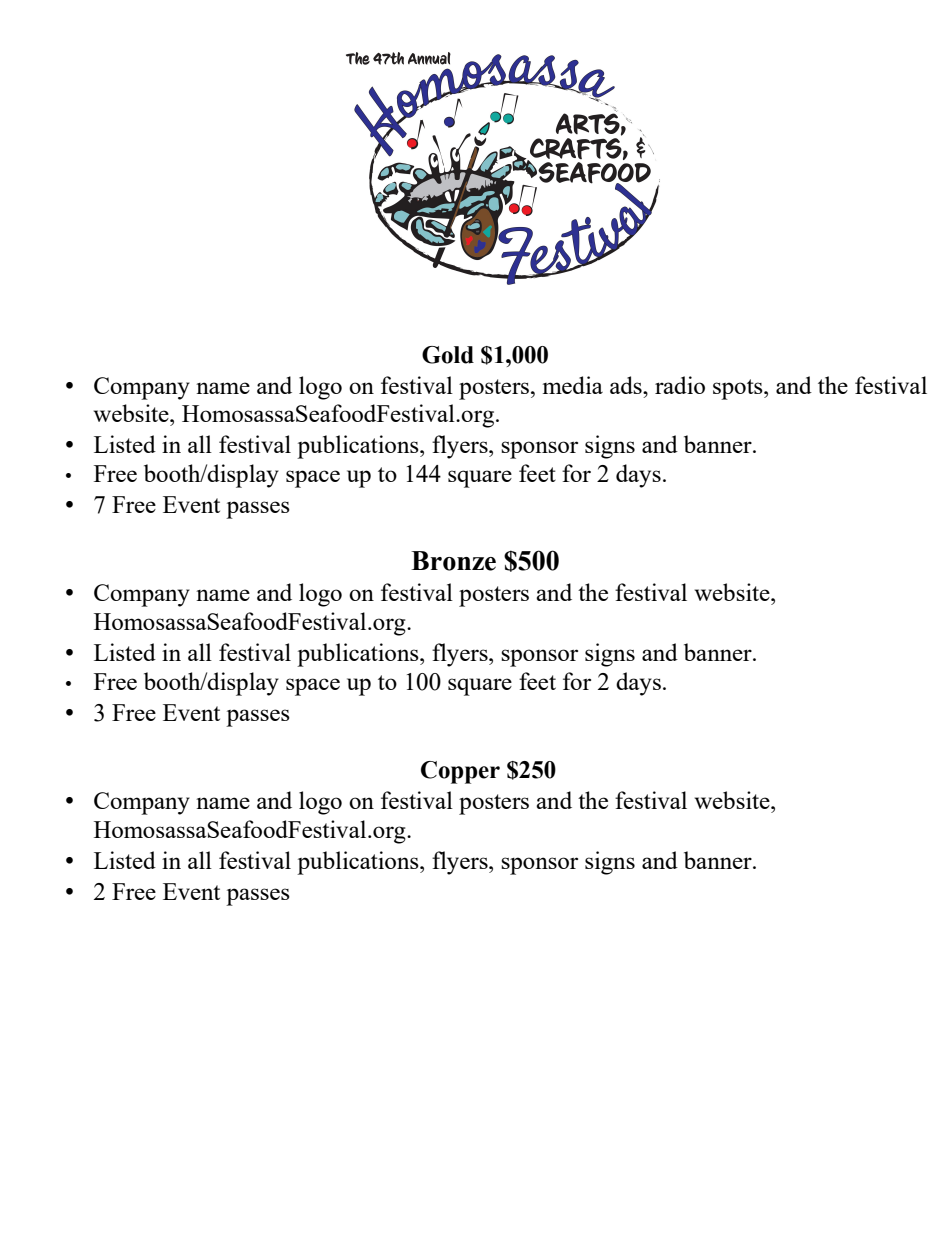  I want to click on radio, so click(680, 385).
